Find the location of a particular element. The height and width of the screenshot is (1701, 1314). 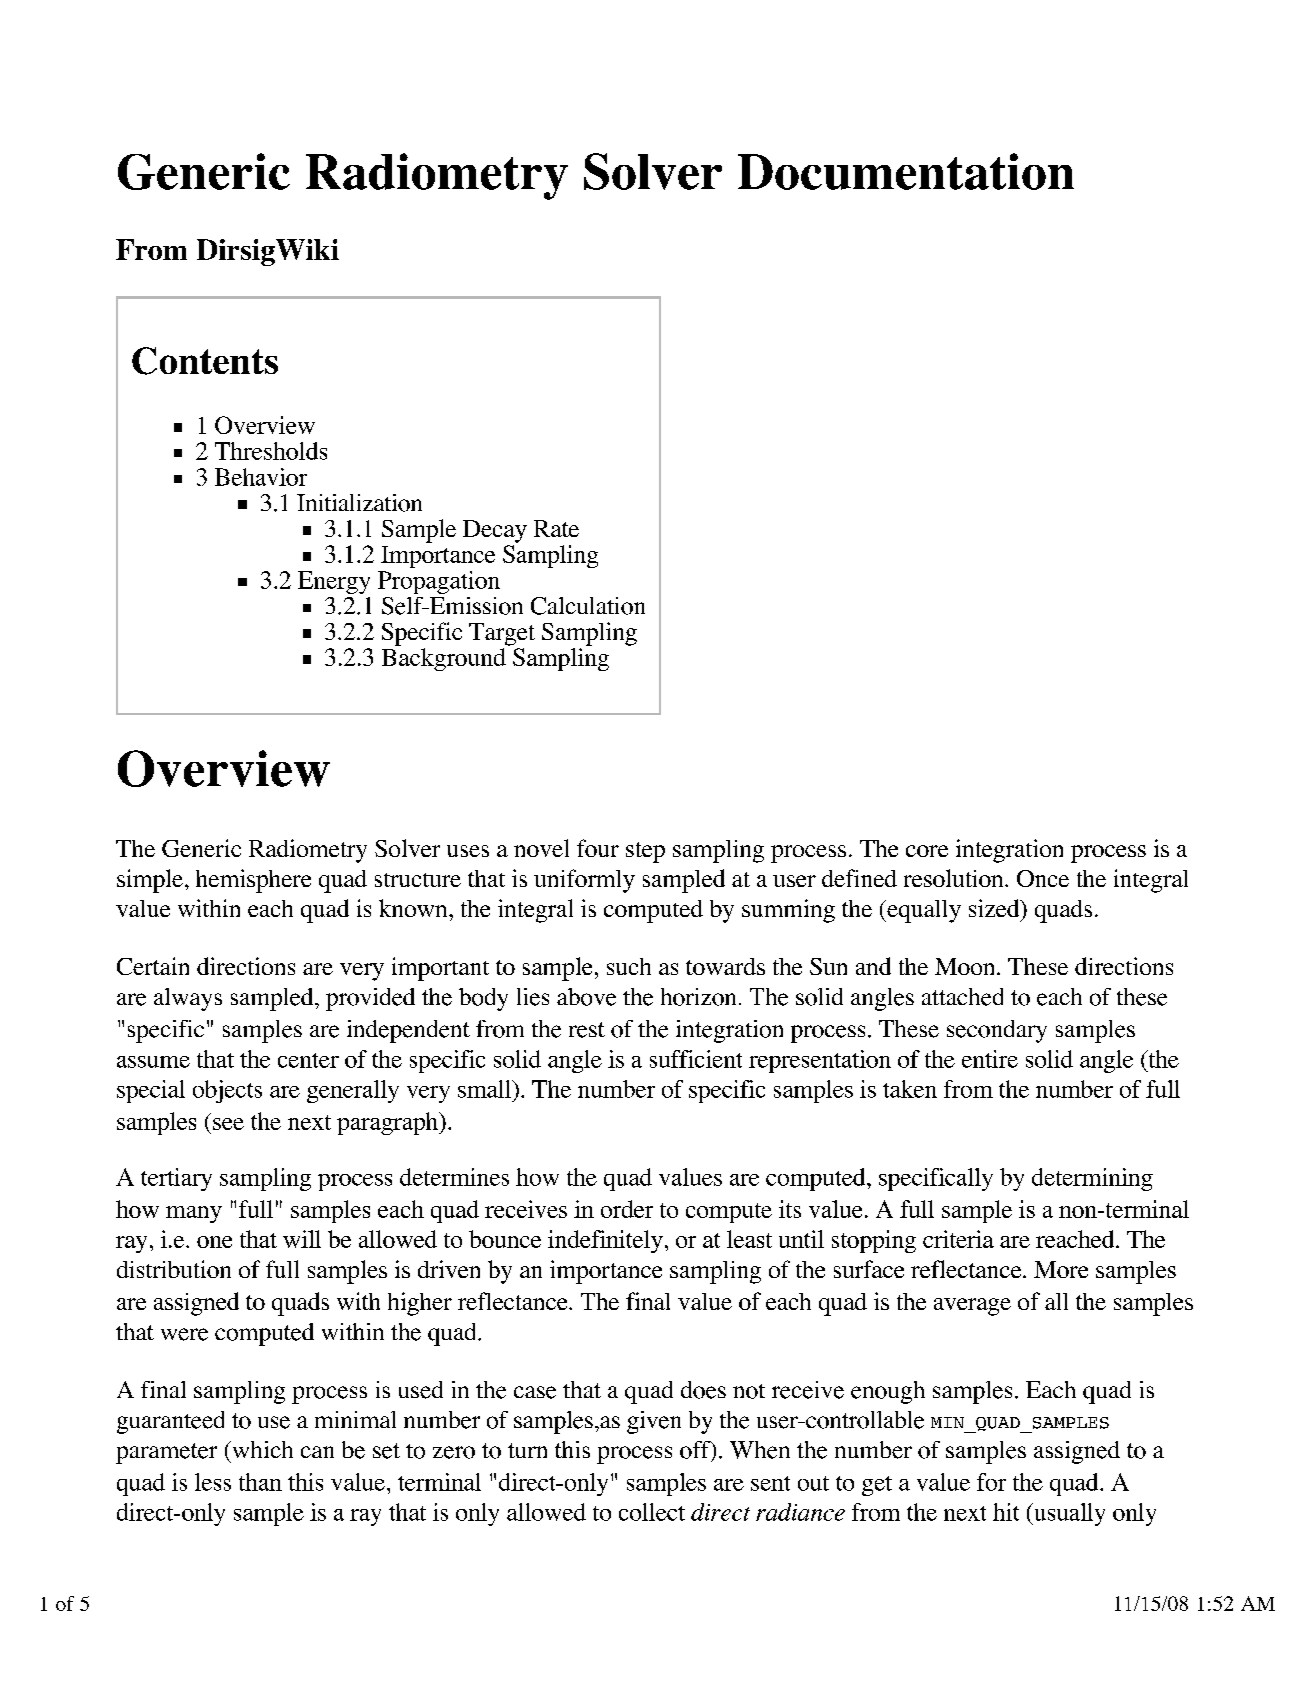

Documentation is located at coordinates (906, 171).
